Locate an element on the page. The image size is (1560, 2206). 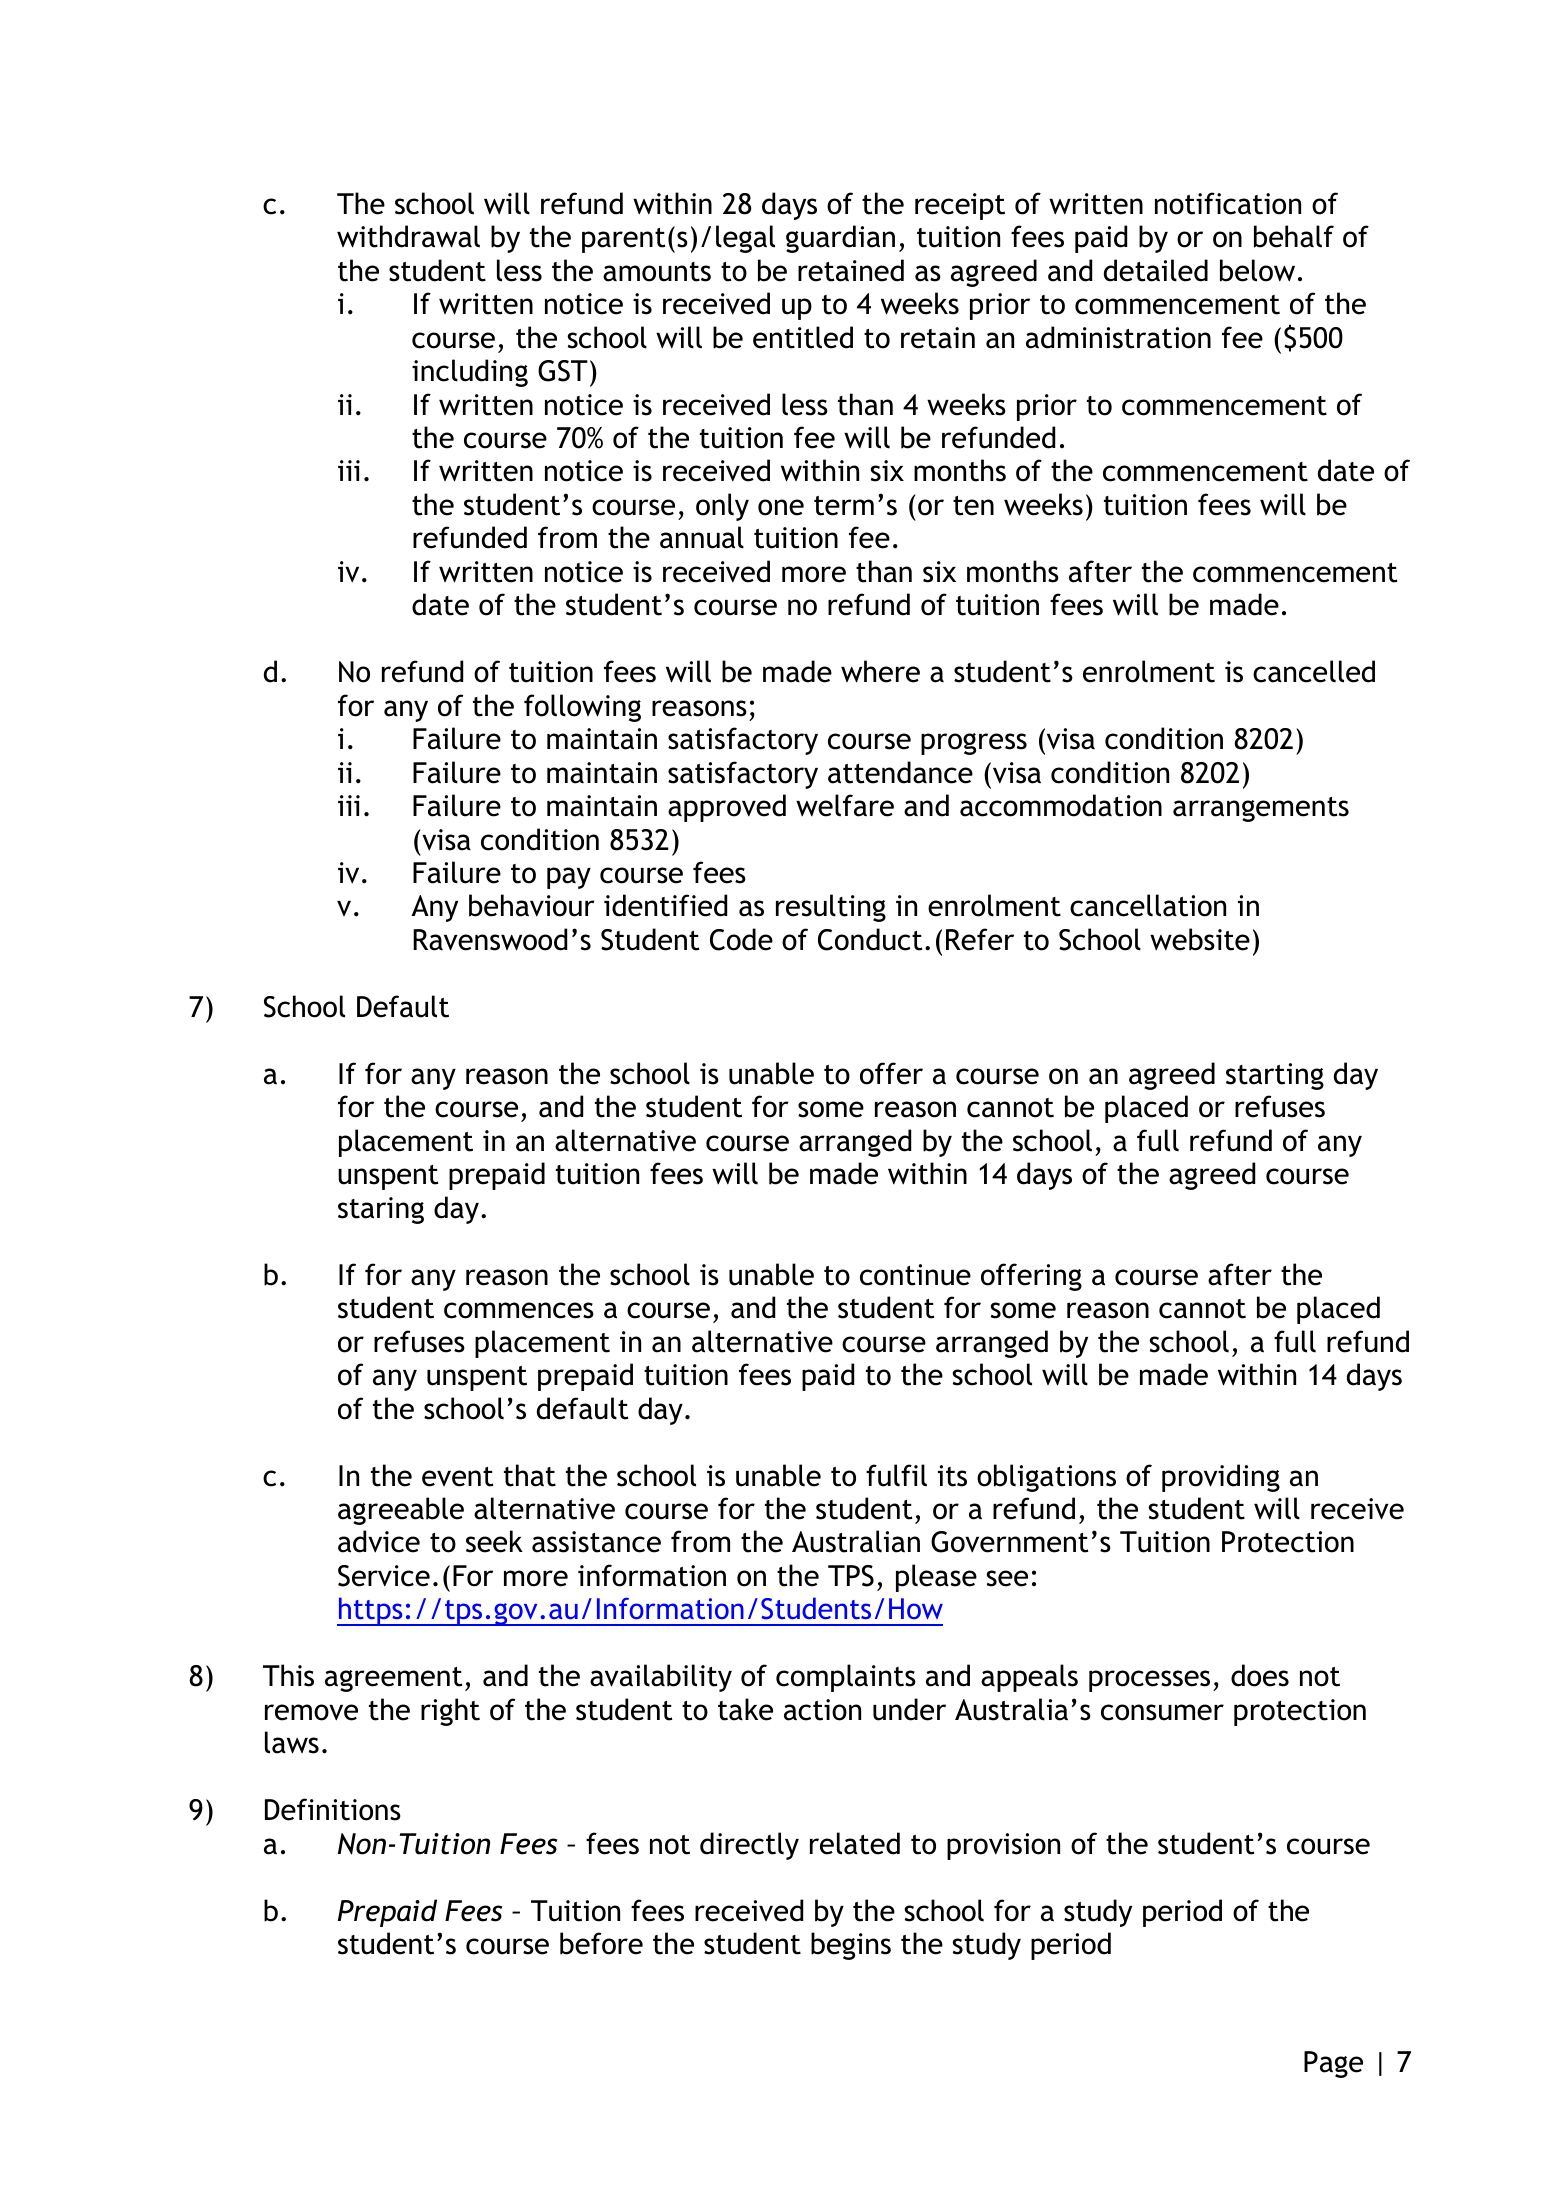
arrangements is located at coordinates (1261, 809).
